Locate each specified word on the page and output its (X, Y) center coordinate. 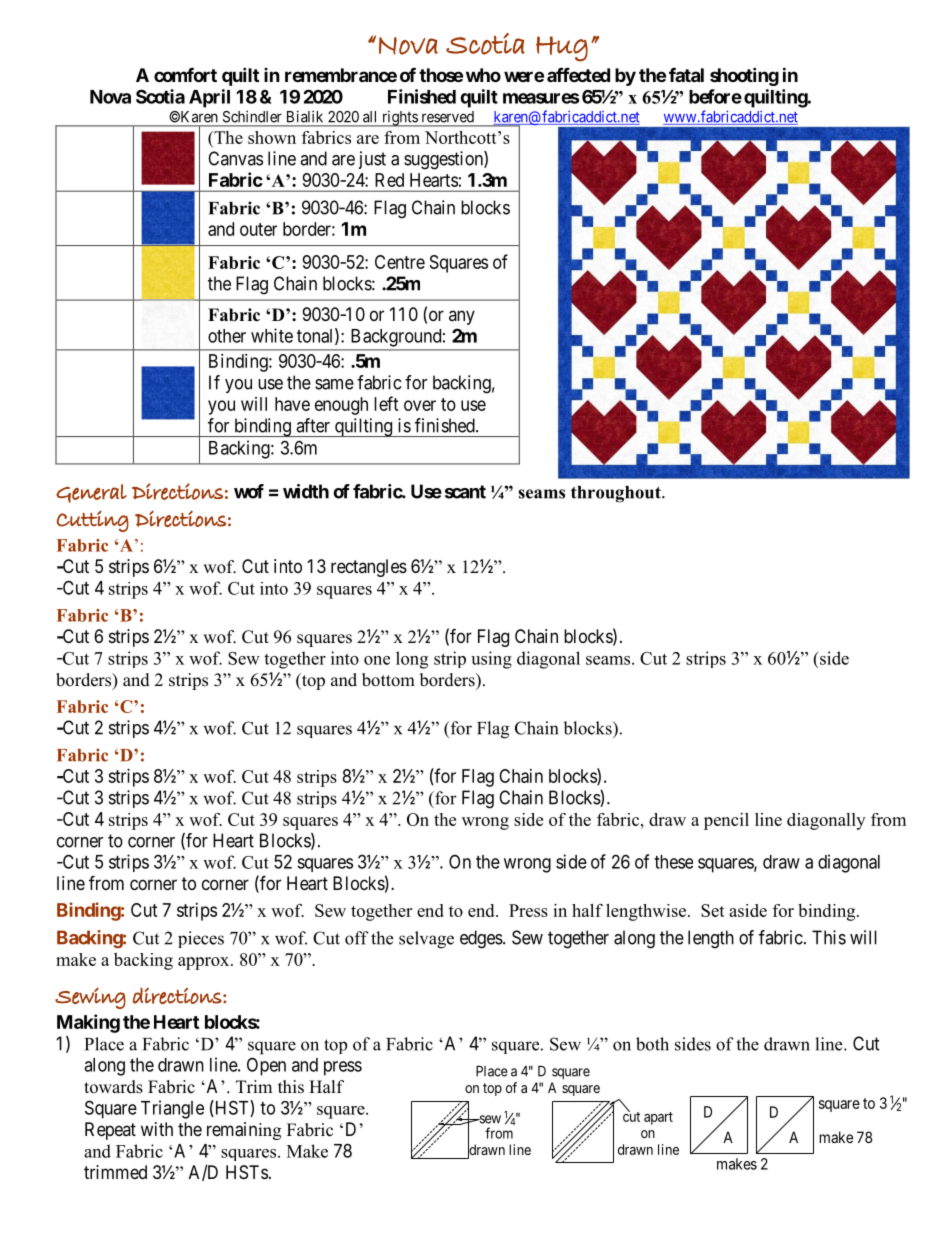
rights (399, 119)
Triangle (172, 1109)
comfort (185, 75)
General (91, 493)
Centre (400, 262)
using (491, 660)
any (462, 317)
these (673, 862)
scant (465, 492)
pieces (201, 939)
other (227, 336)
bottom (388, 680)
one (377, 660)
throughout (617, 494)
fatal (686, 75)
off (357, 938)
